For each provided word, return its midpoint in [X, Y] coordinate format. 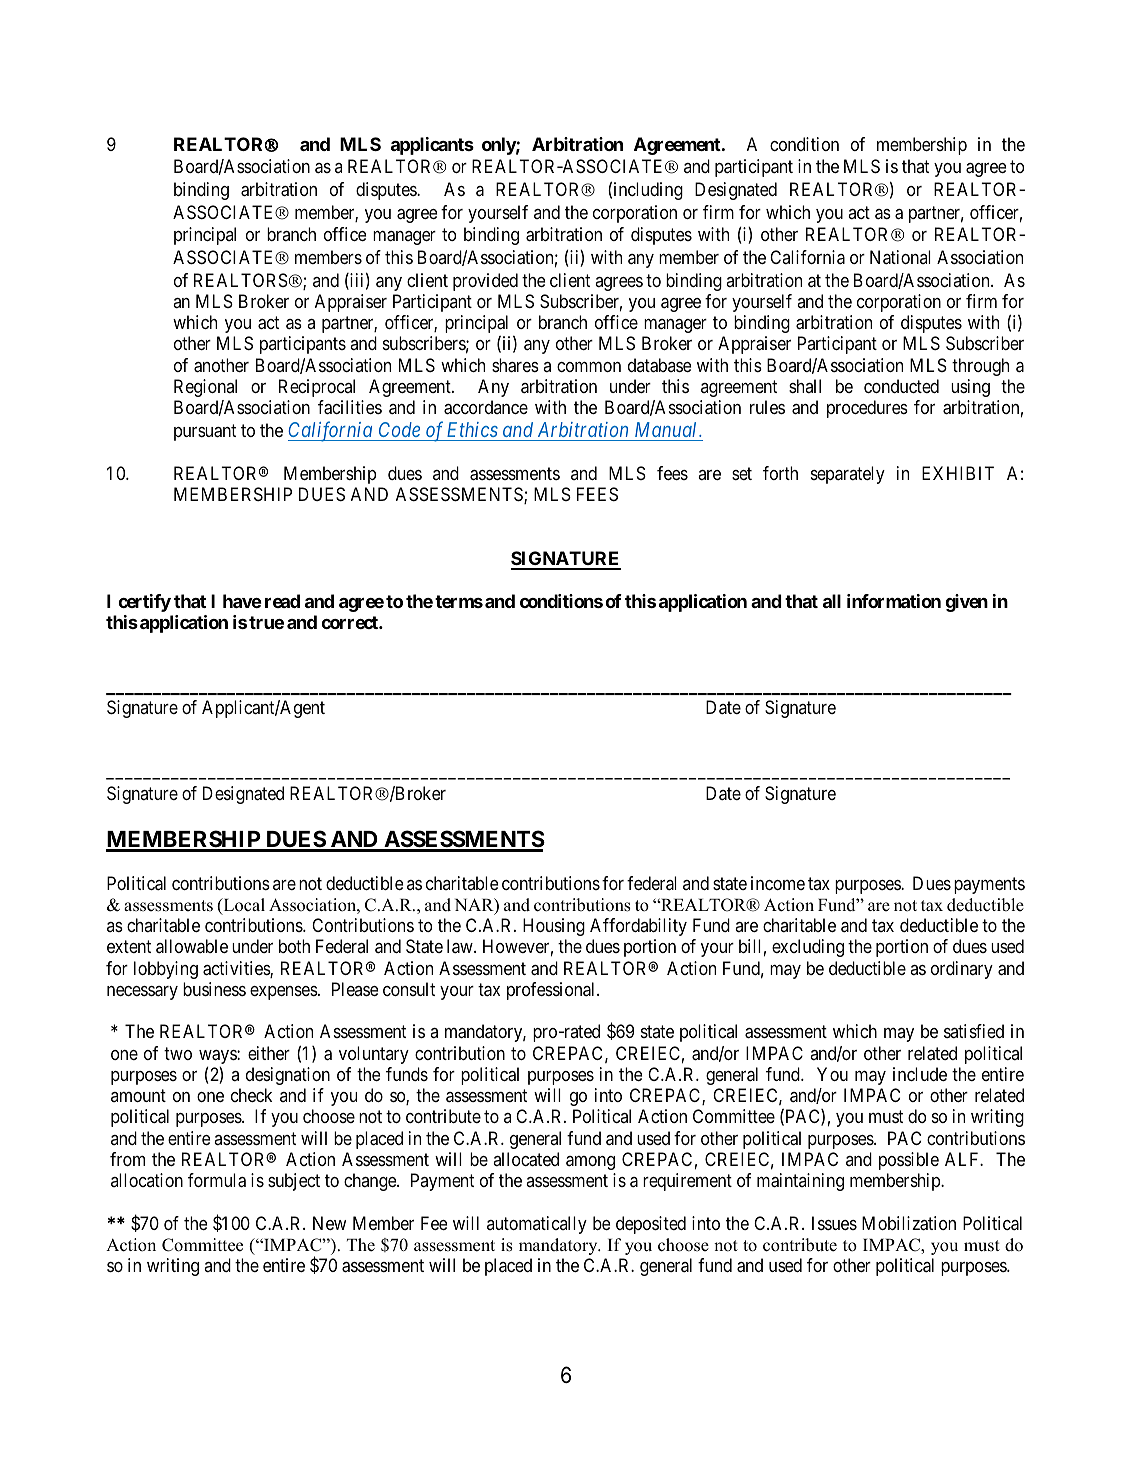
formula [217, 1180]
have [242, 601]
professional [552, 991]
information [894, 601]
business [214, 989]
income [778, 883]
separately [848, 475]
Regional [205, 388]
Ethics [472, 429]
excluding [808, 948]
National [900, 257]
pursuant [205, 433]
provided [485, 282]
